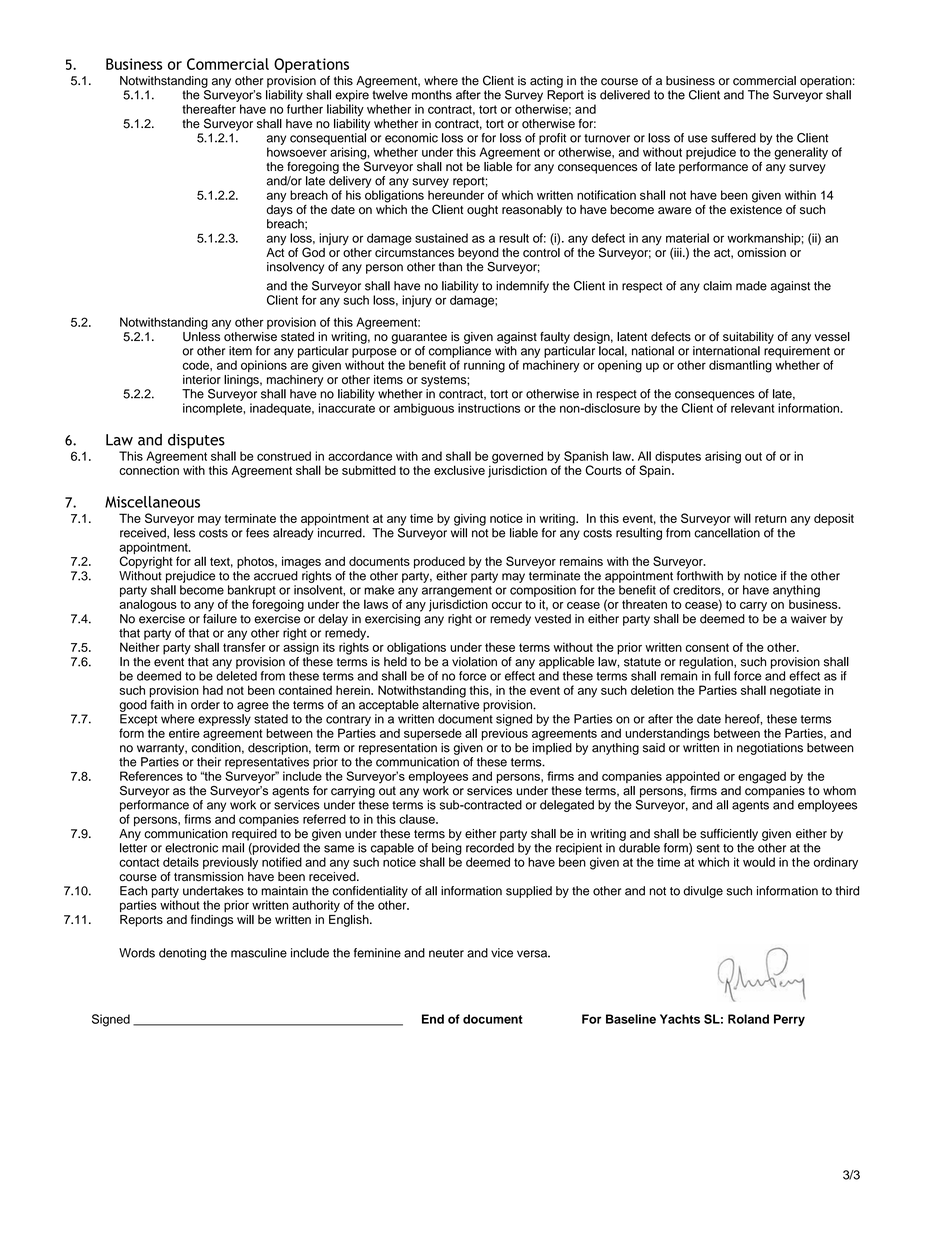 The height and width of the page is (1233, 952). I want to click on made, so click(751, 286).
